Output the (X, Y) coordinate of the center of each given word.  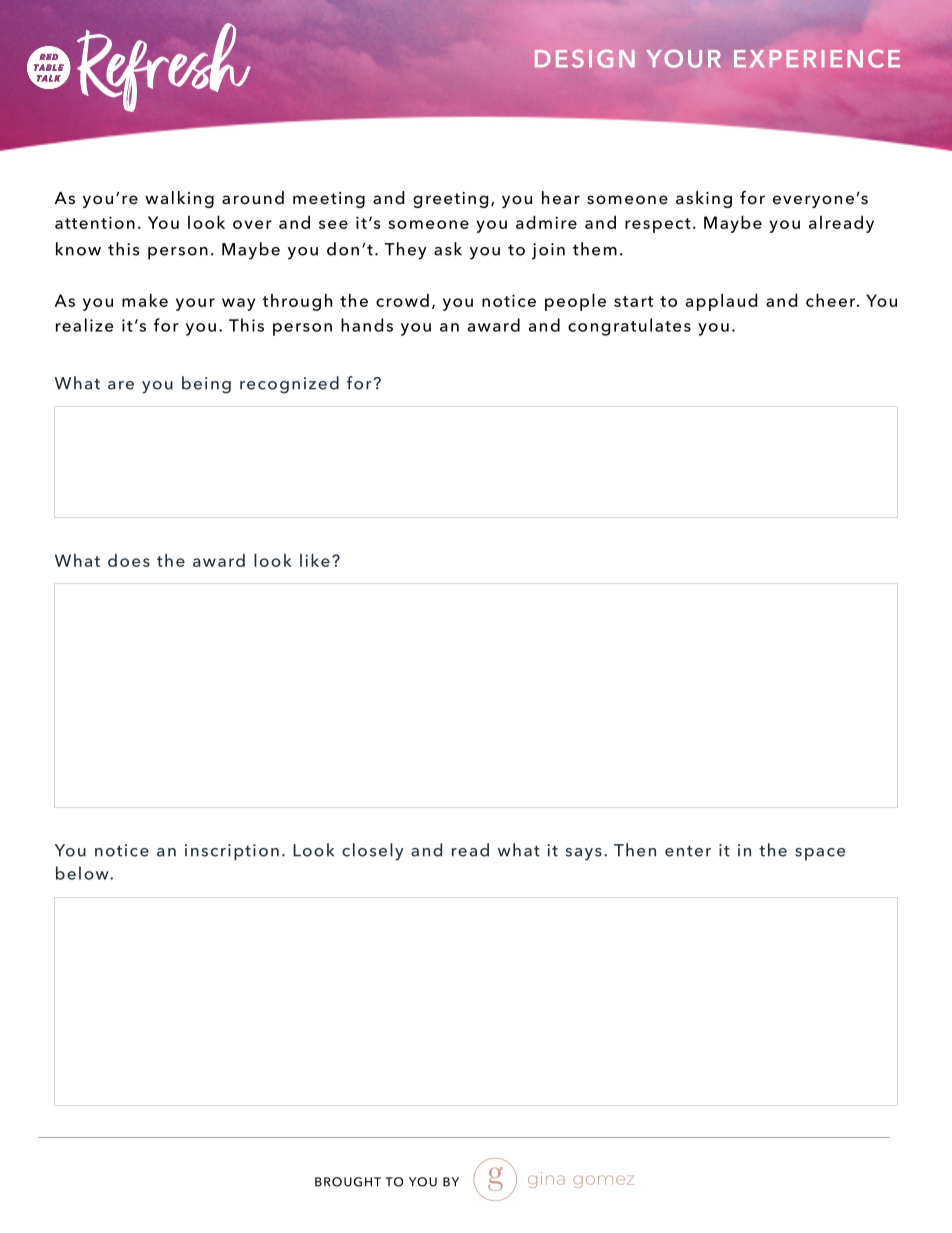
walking (179, 199)
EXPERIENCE (817, 58)
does (129, 560)
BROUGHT (348, 1182)
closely (373, 852)
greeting (450, 200)
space (820, 854)
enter (688, 851)
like (315, 560)
